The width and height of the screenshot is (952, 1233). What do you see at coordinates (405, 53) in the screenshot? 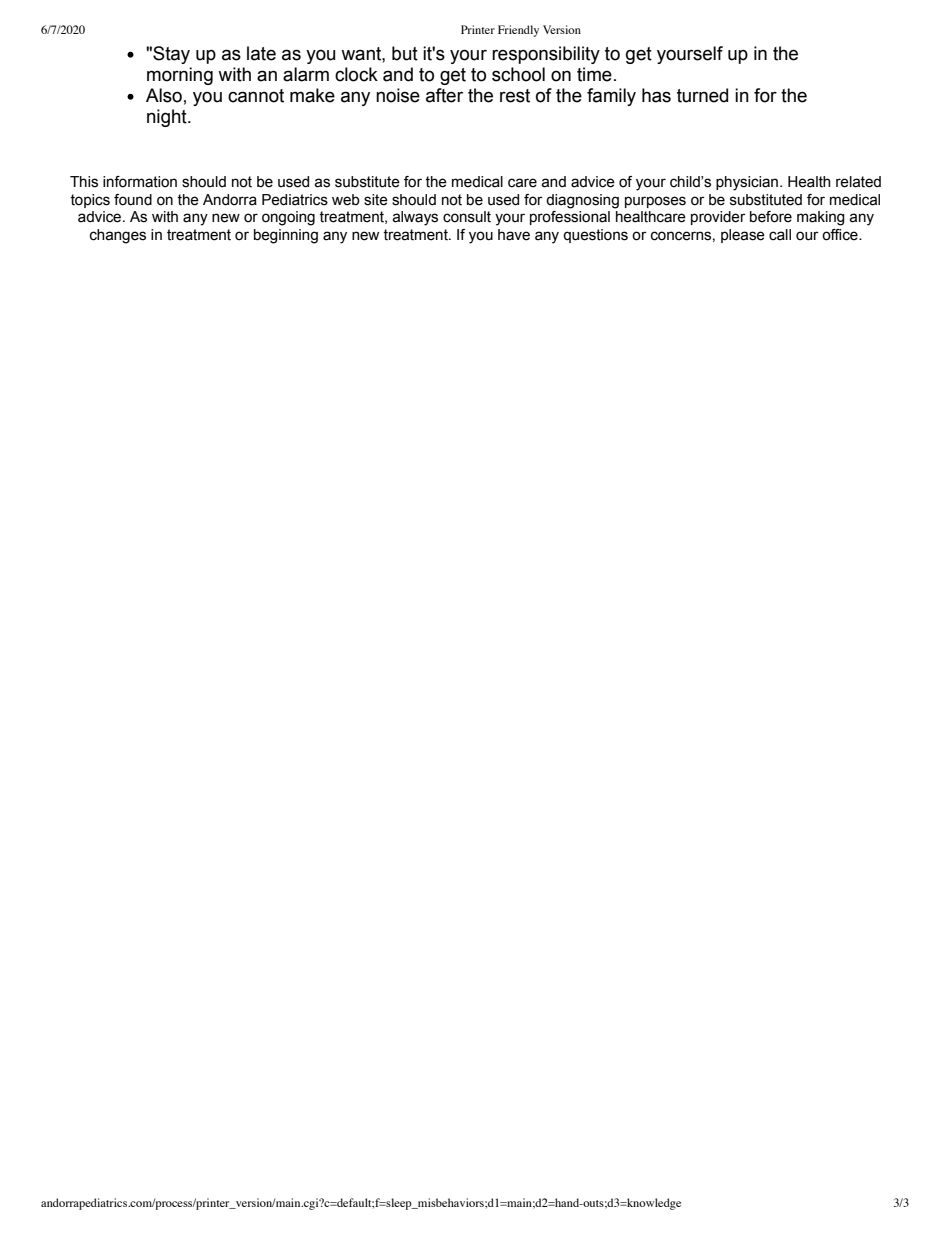
I see `but` at bounding box center [405, 53].
